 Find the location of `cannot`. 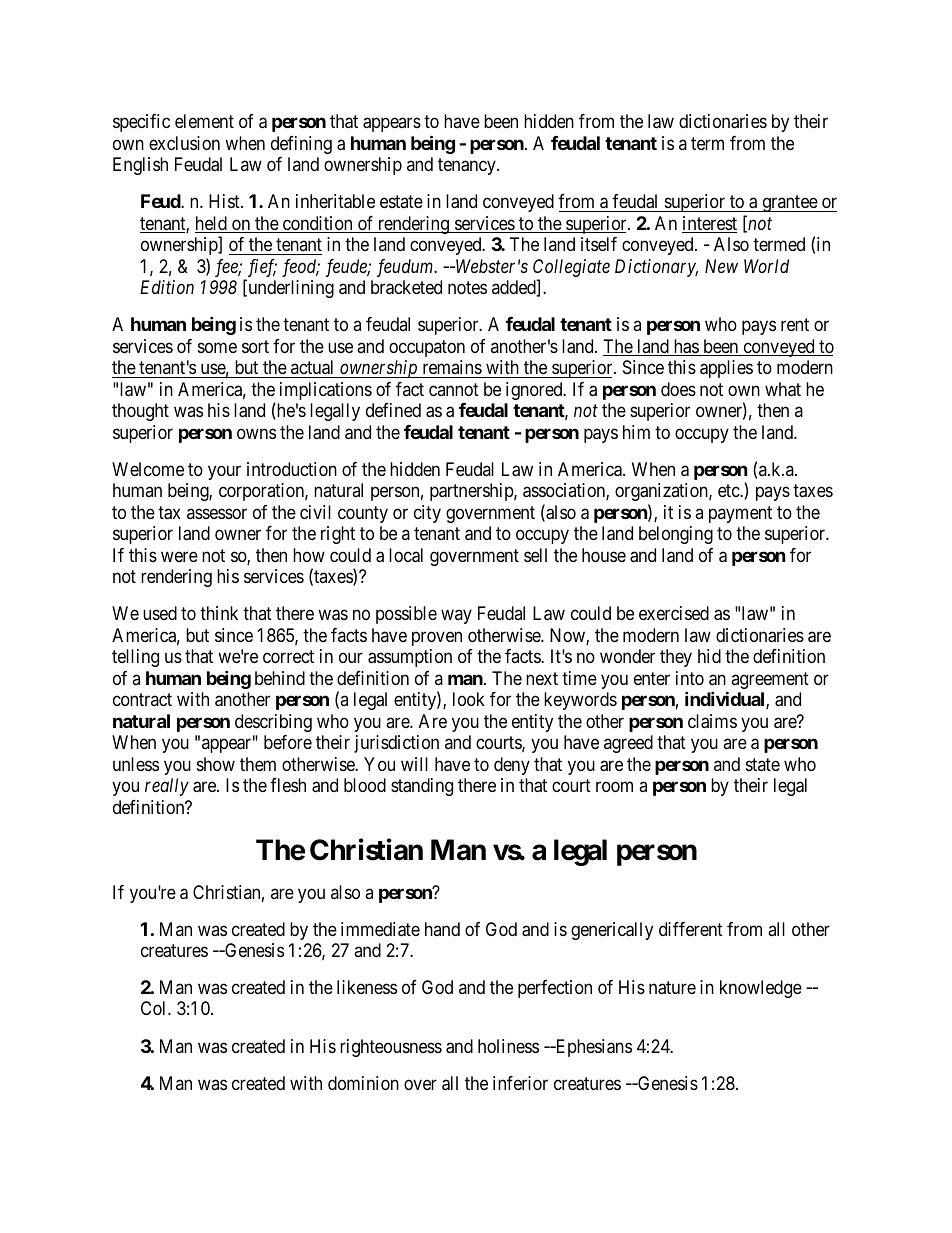

cannot is located at coordinates (454, 389).
